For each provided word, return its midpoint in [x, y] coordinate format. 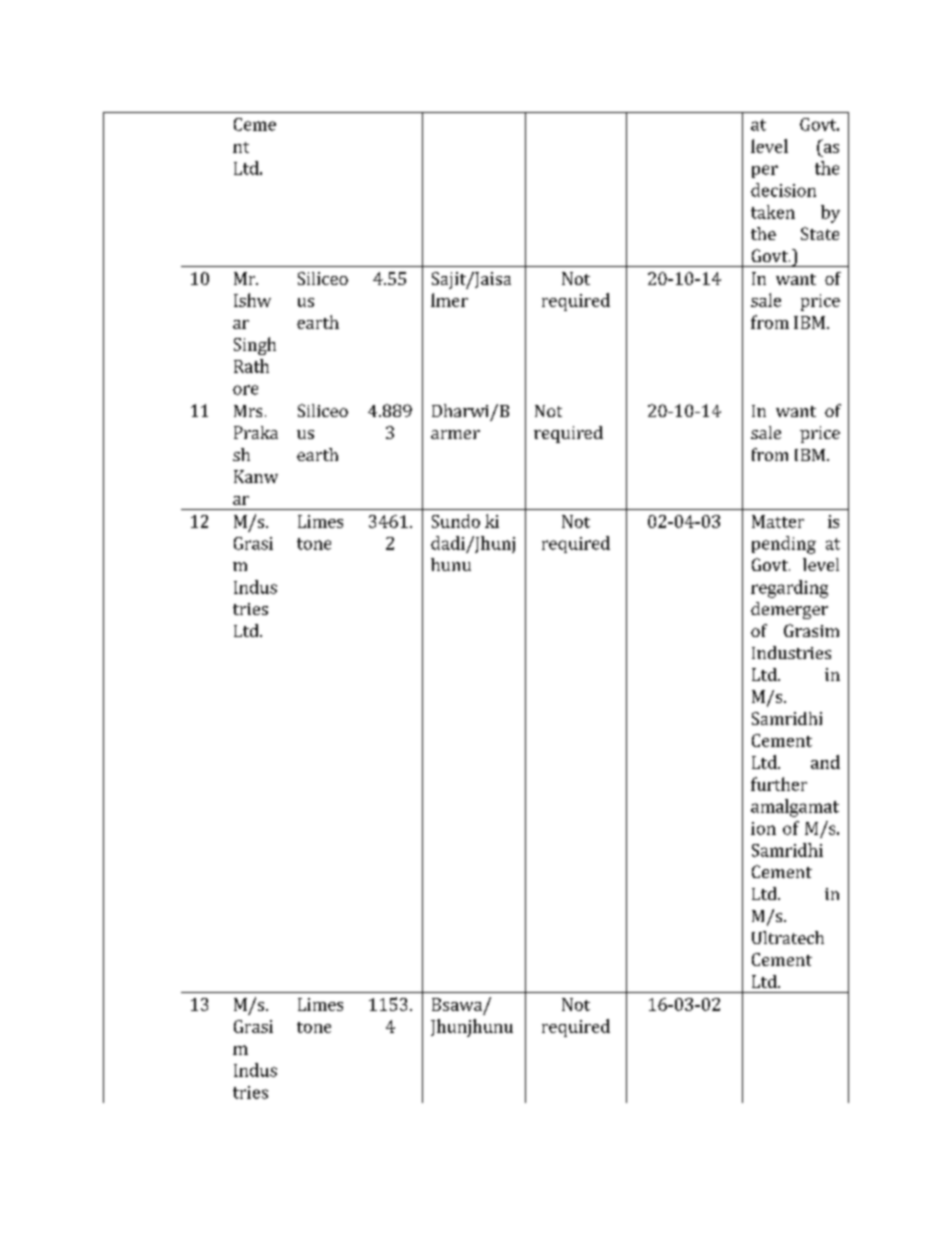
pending [784, 545]
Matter [778, 521]
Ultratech [788, 937]
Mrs [248, 411]
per [765, 171]
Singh [255, 346]
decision [783, 190]
